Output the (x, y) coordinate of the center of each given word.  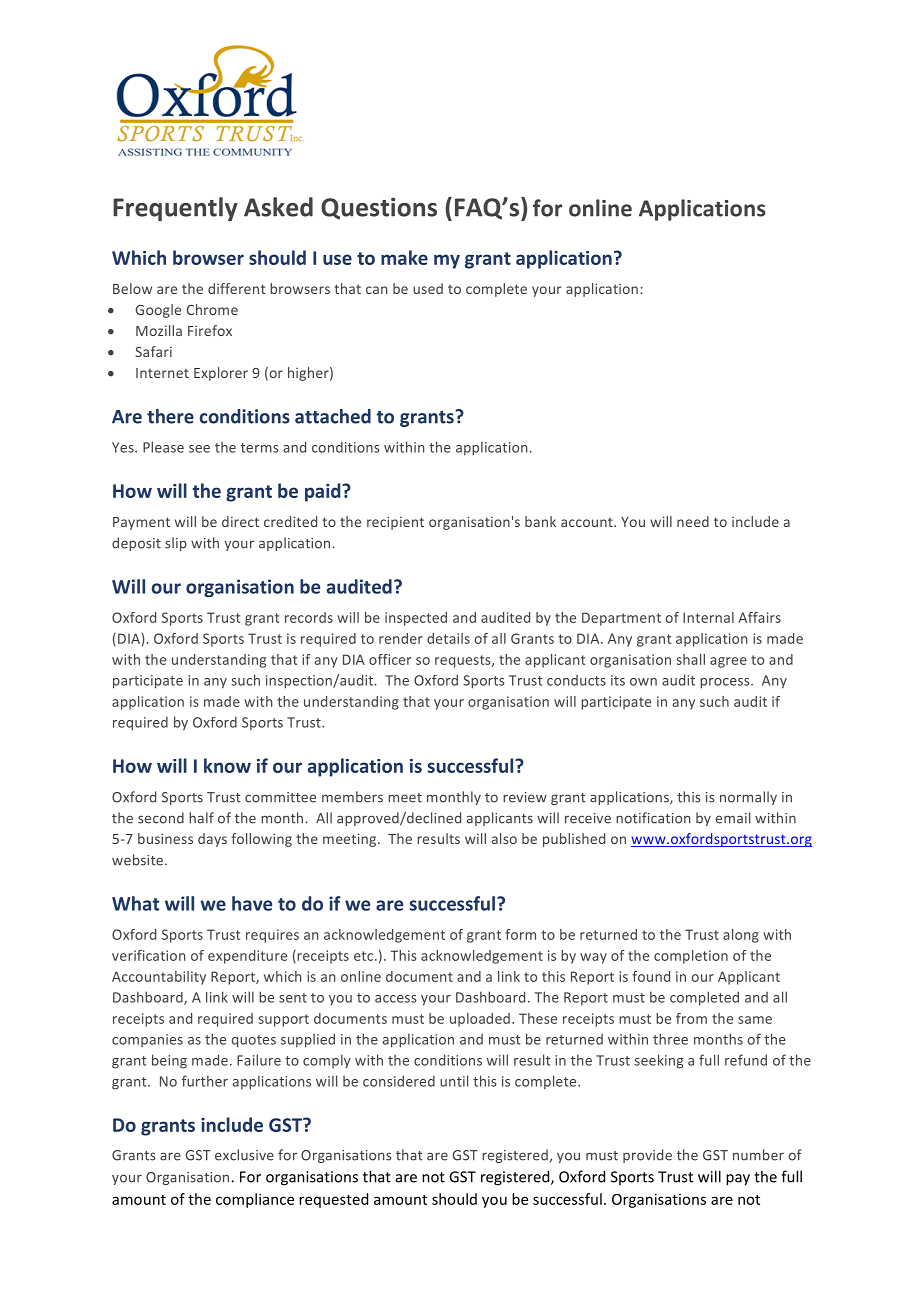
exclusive (244, 1155)
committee (280, 797)
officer (390, 659)
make (404, 257)
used (428, 288)
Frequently (175, 209)
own (643, 682)
